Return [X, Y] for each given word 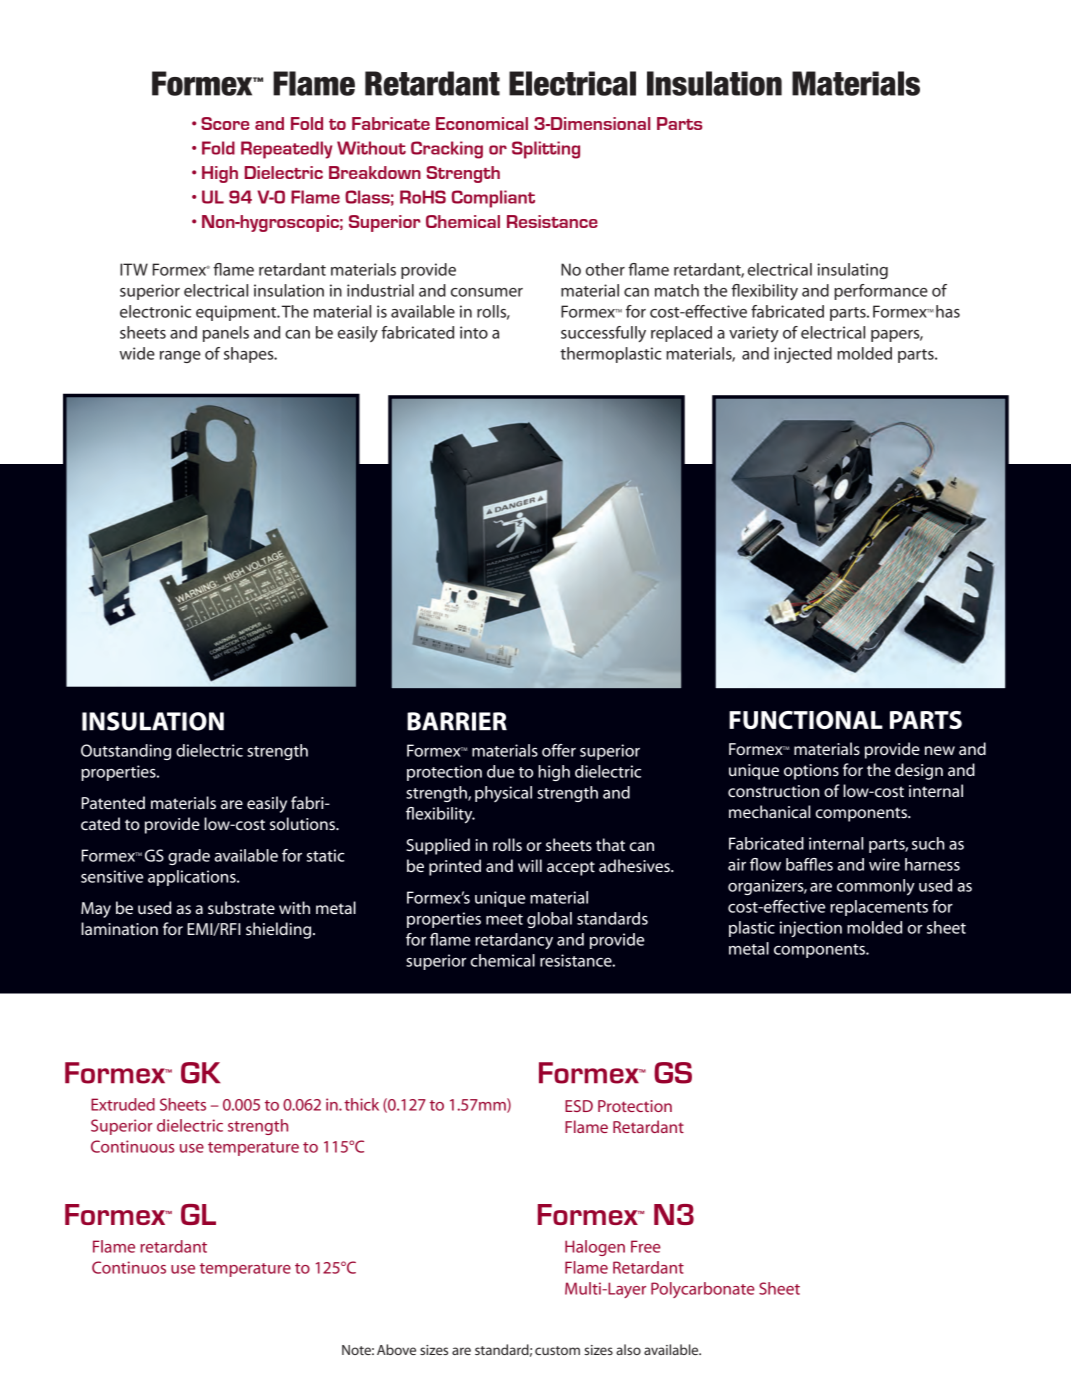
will [530, 865]
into [474, 332]
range [180, 357]
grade [189, 857]
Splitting [546, 150]
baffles [809, 864]
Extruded [123, 1104]
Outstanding [126, 752]
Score [225, 123]
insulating [852, 271]
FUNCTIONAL [806, 720]
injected [803, 355]
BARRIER [457, 721]
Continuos [129, 1267]
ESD [579, 1106]
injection [811, 929]
